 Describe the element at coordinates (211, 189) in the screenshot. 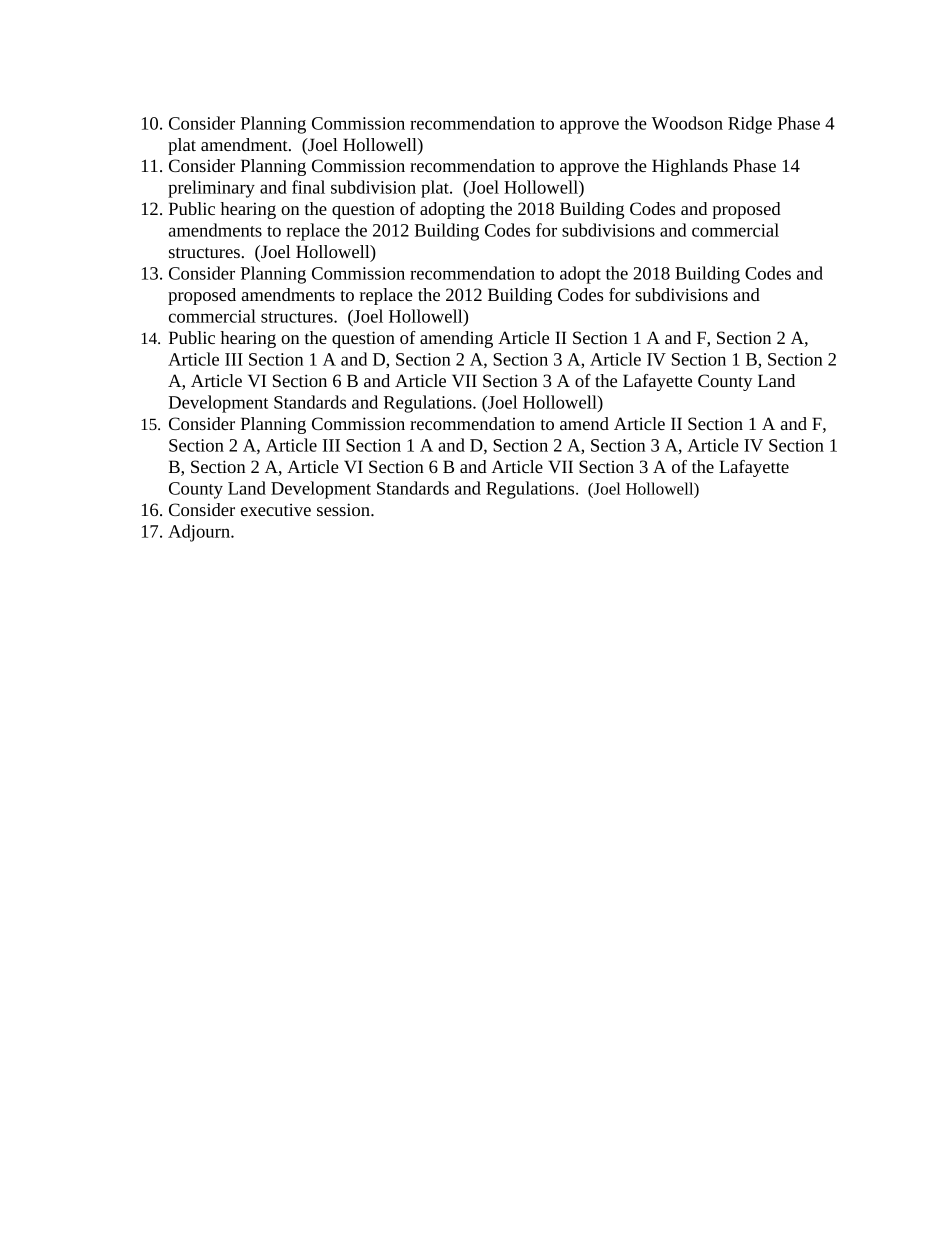

I see `preliminary` at that location.
